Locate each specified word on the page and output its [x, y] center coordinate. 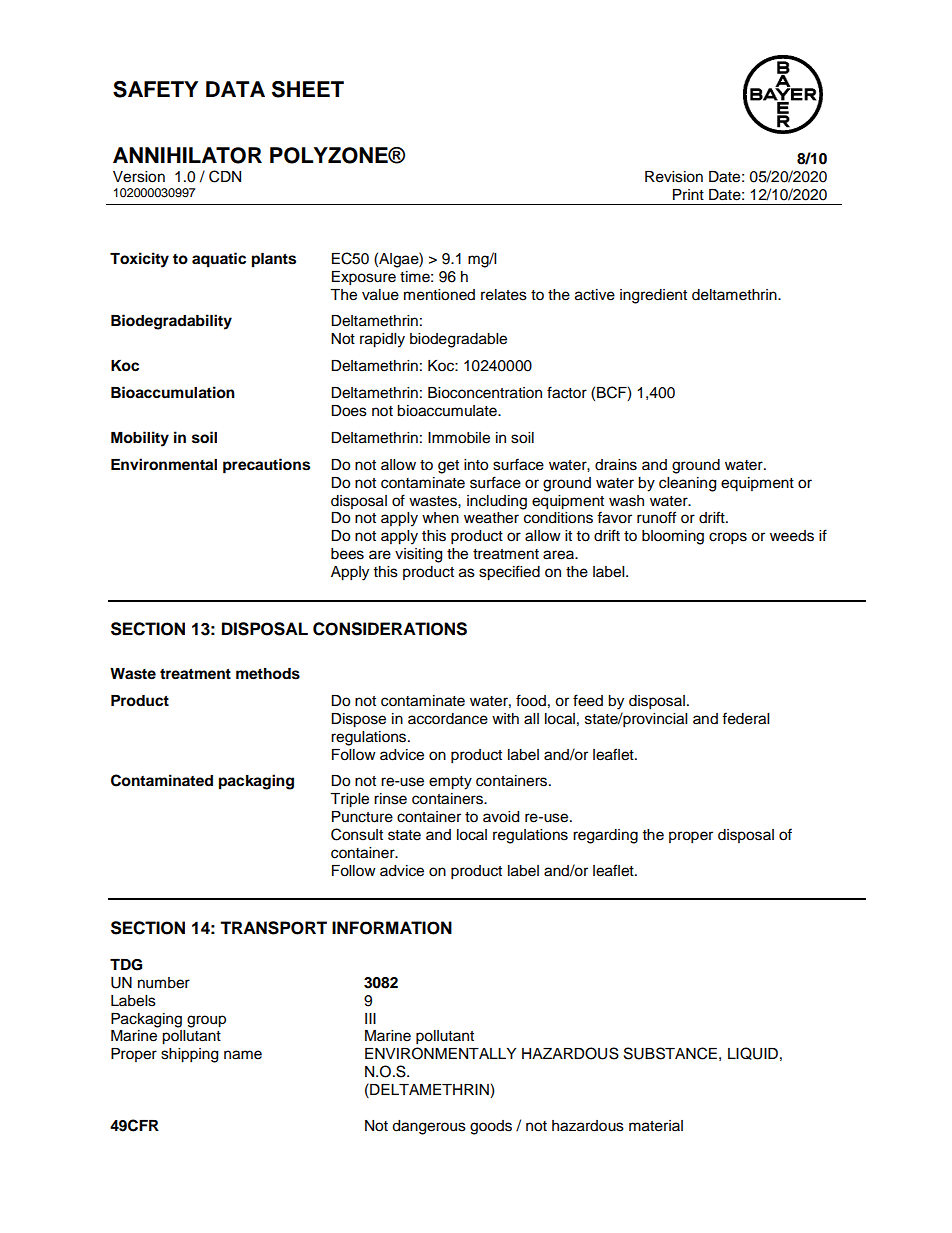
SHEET [308, 89]
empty [450, 783]
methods [268, 674]
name [243, 1055]
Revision [674, 177]
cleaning [687, 484]
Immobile [459, 438]
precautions [266, 466]
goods [491, 1127]
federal [745, 718]
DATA [235, 89]
